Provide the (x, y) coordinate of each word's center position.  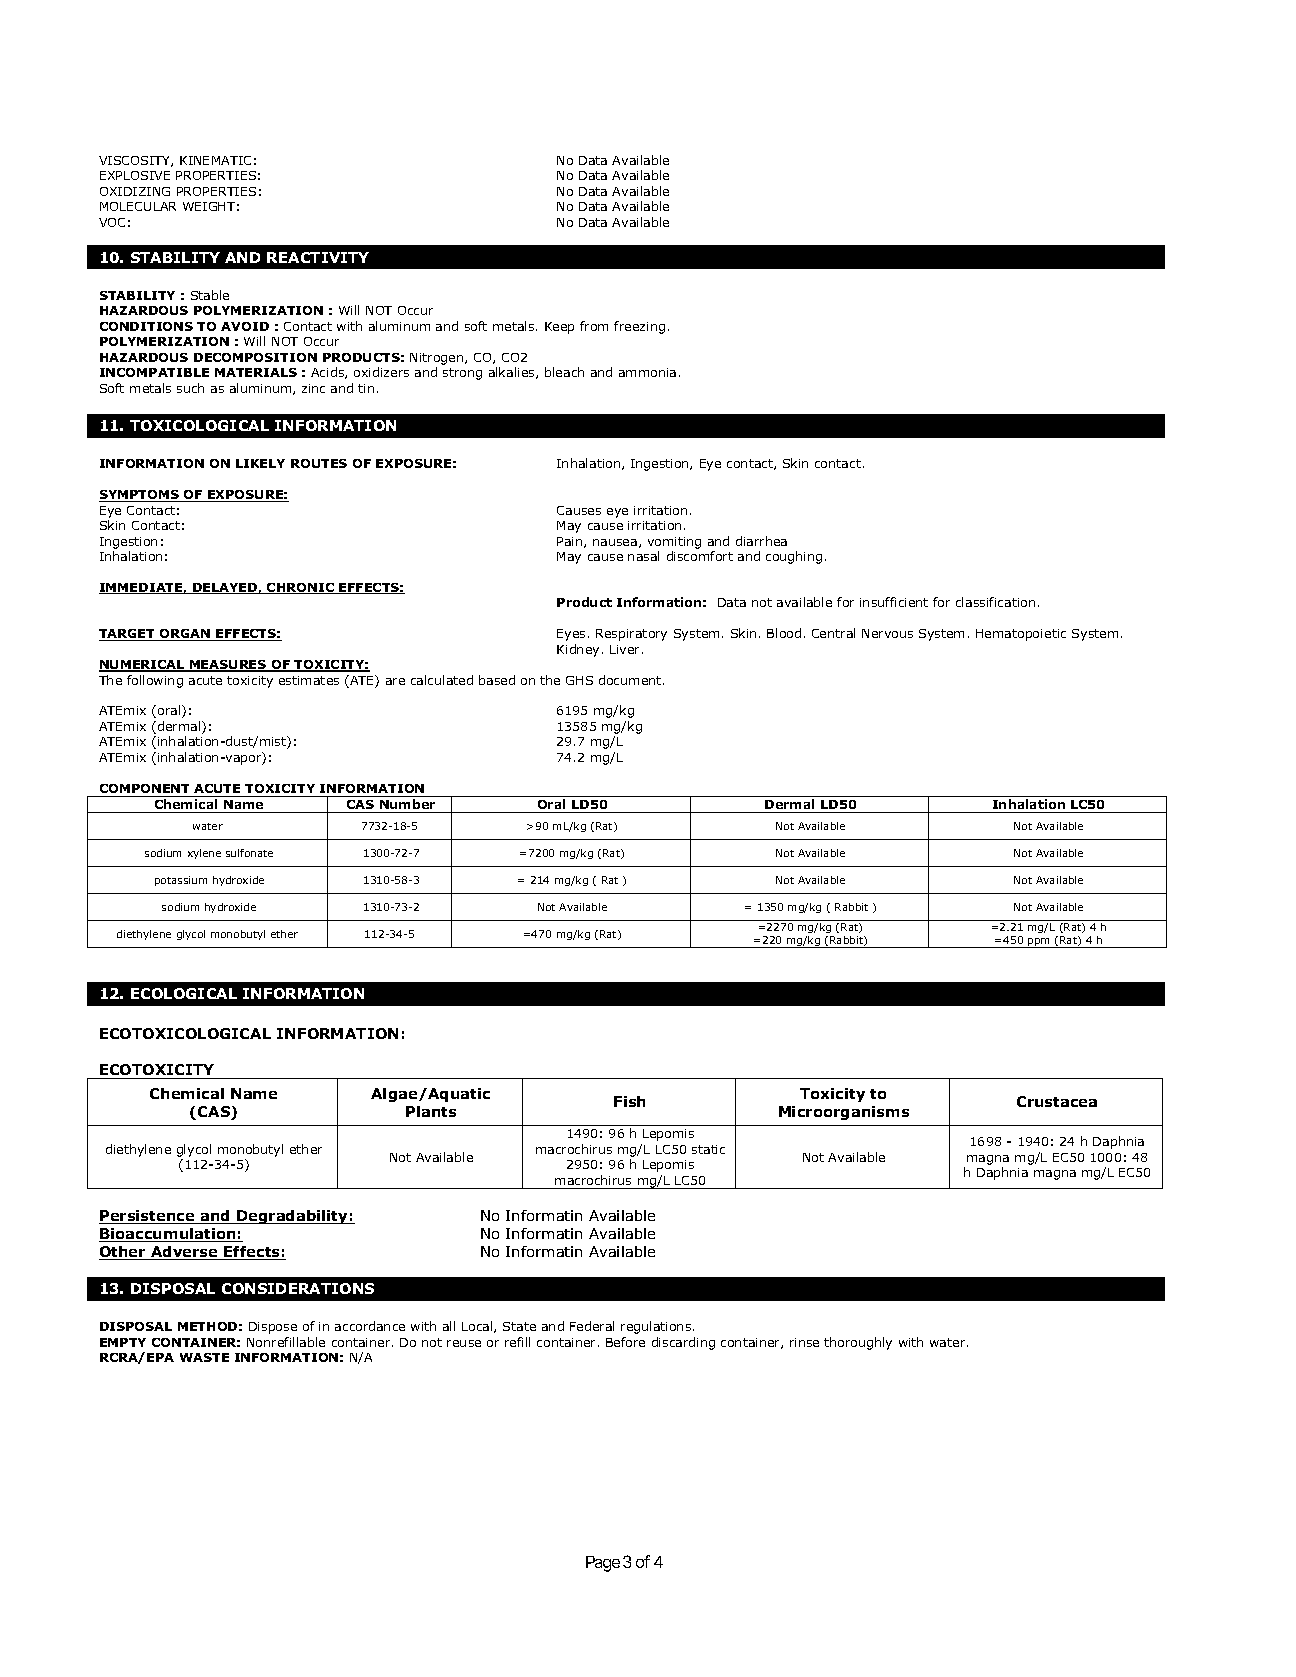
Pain (571, 542)
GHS (579, 680)
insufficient (894, 602)
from (594, 326)
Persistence (148, 1217)
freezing (639, 327)
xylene (204, 854)
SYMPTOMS (140, 496)
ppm (1039, 943)
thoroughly (858, 1343)
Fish (629, 1101)
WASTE (204, 1357)
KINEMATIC (215, 160)
